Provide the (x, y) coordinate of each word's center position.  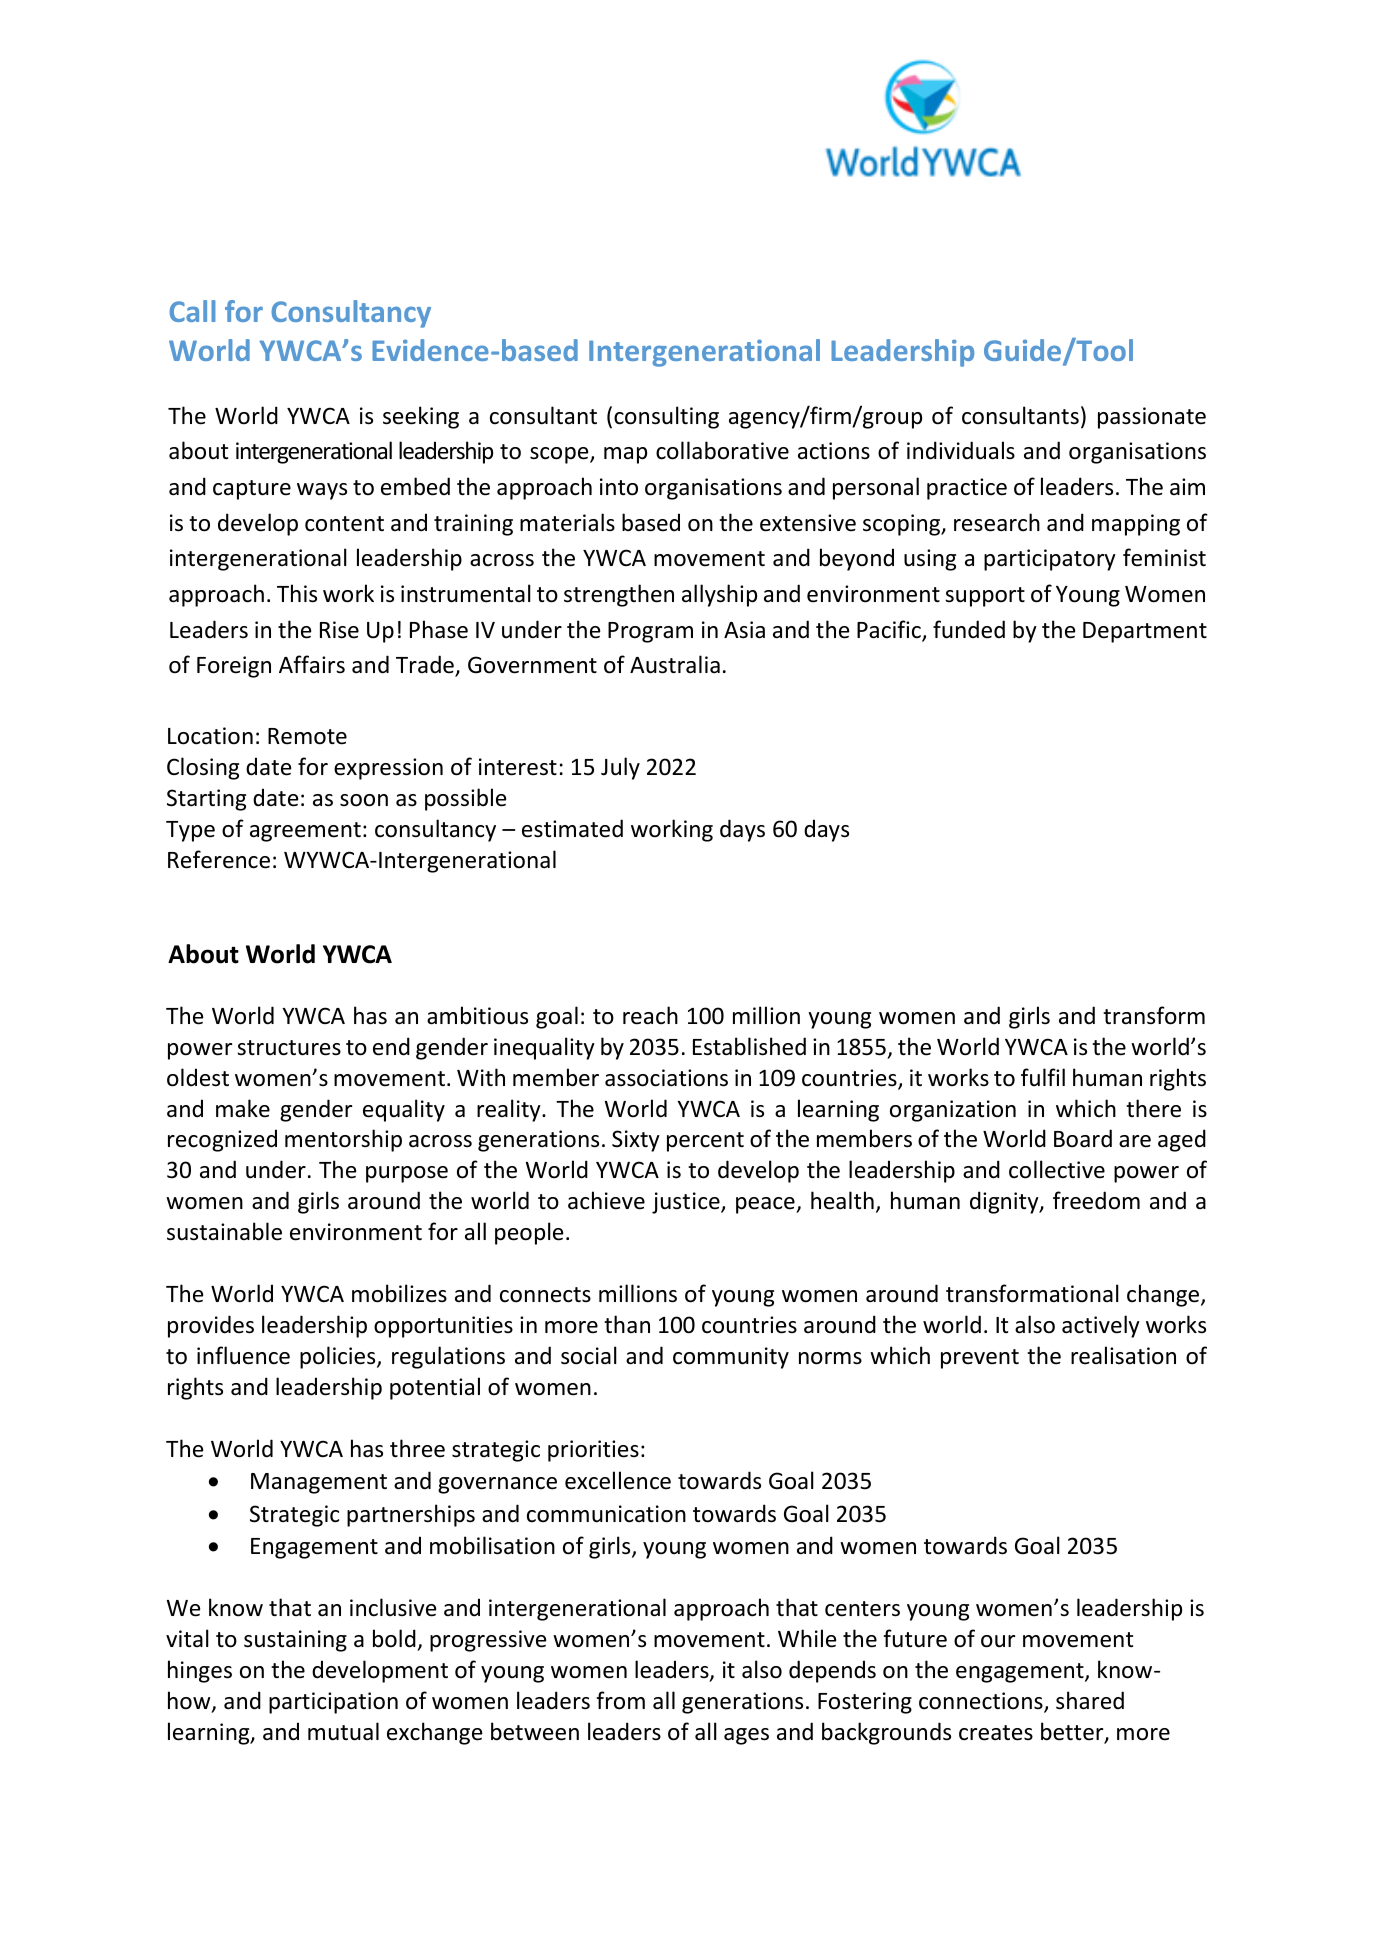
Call (192, 311)
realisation (1123, 1355)
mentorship (343, 1140)
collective (1057, 1169)
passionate (1152, 418)
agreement (305, 832)
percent (705, 1142)
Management (319, 1483)
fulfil (1043, 1077)
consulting (666, 417)
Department (1145, 632)
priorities (593, 1451)
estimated (572, 828)
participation (333, 1703)
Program (650, 632)
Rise (339, 630)
